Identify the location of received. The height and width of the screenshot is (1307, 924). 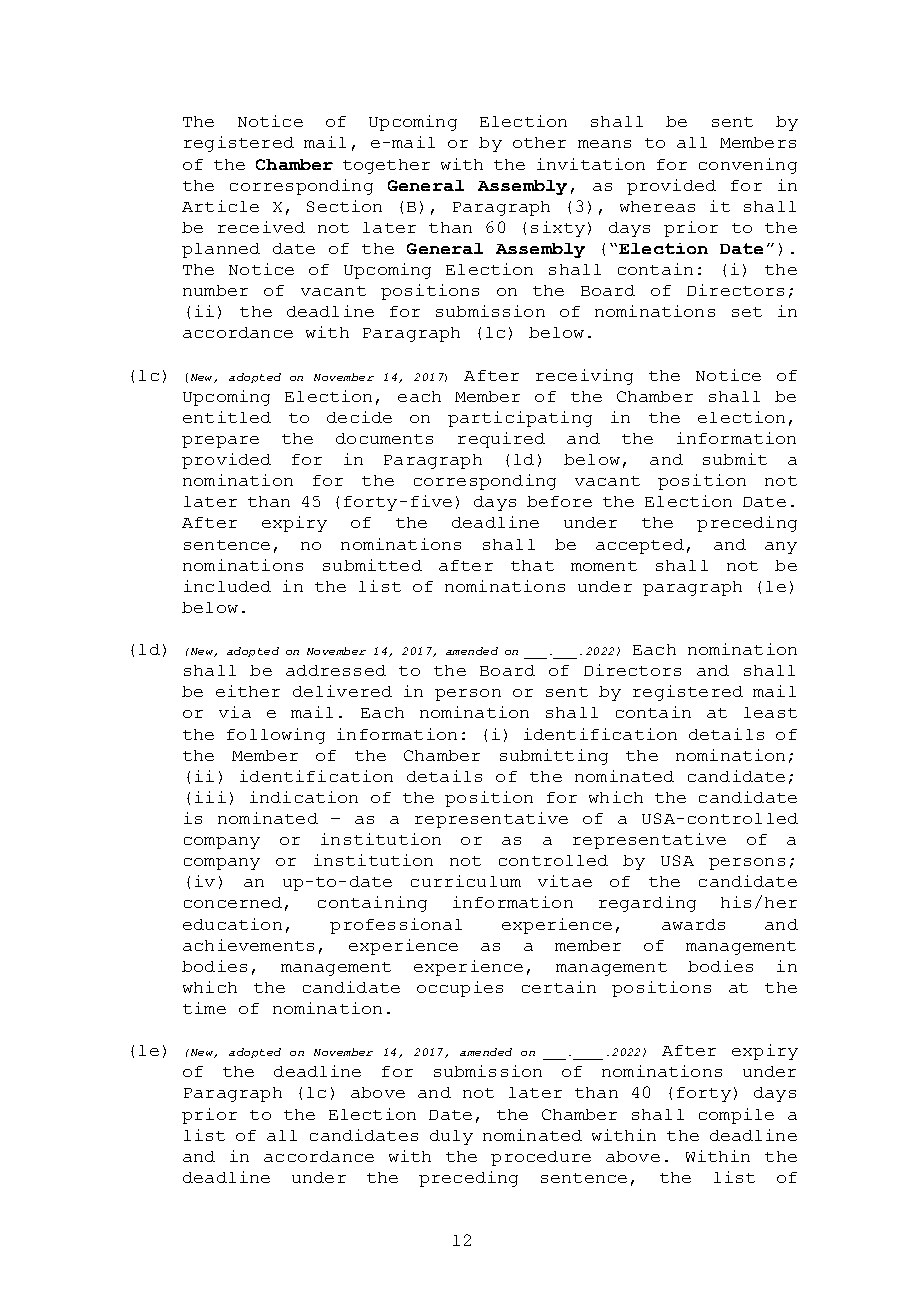
(261, 227).
